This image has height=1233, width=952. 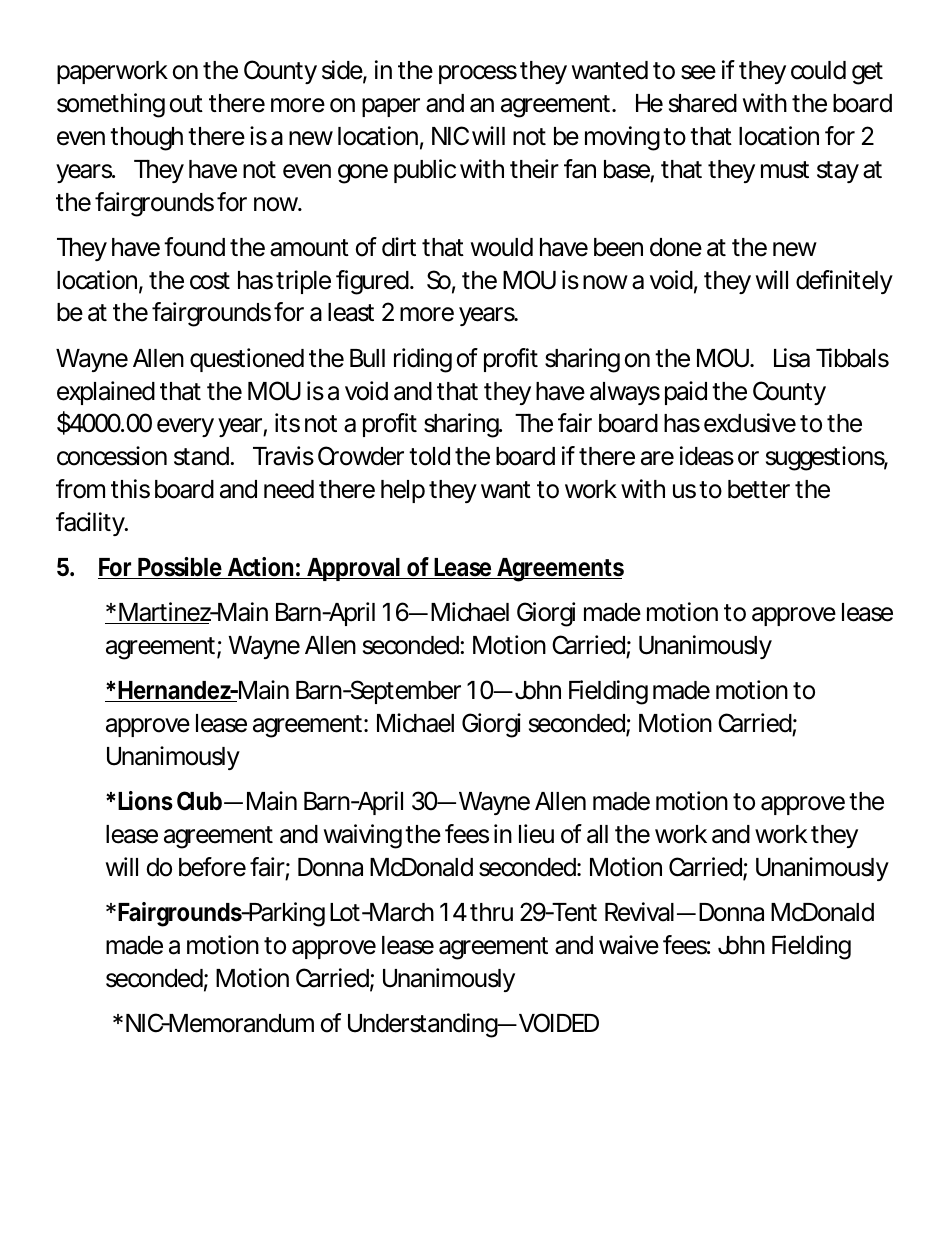 What do you see at coordinates (478, 74) in the image?
I see `process` at bounding box center [478, 74].
